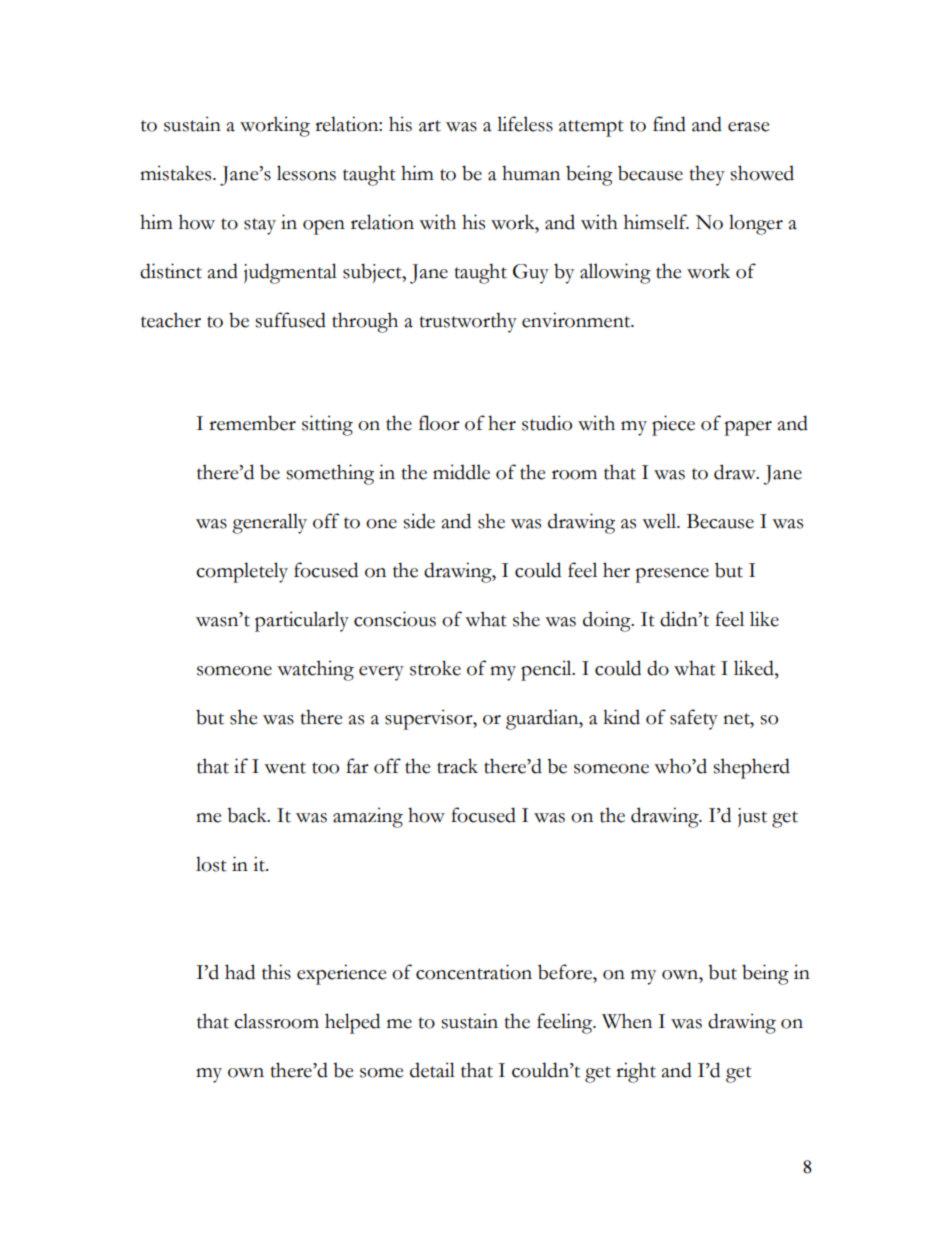 The image size is (952, 1233). I want to click on lessons, so click(306, 173).
